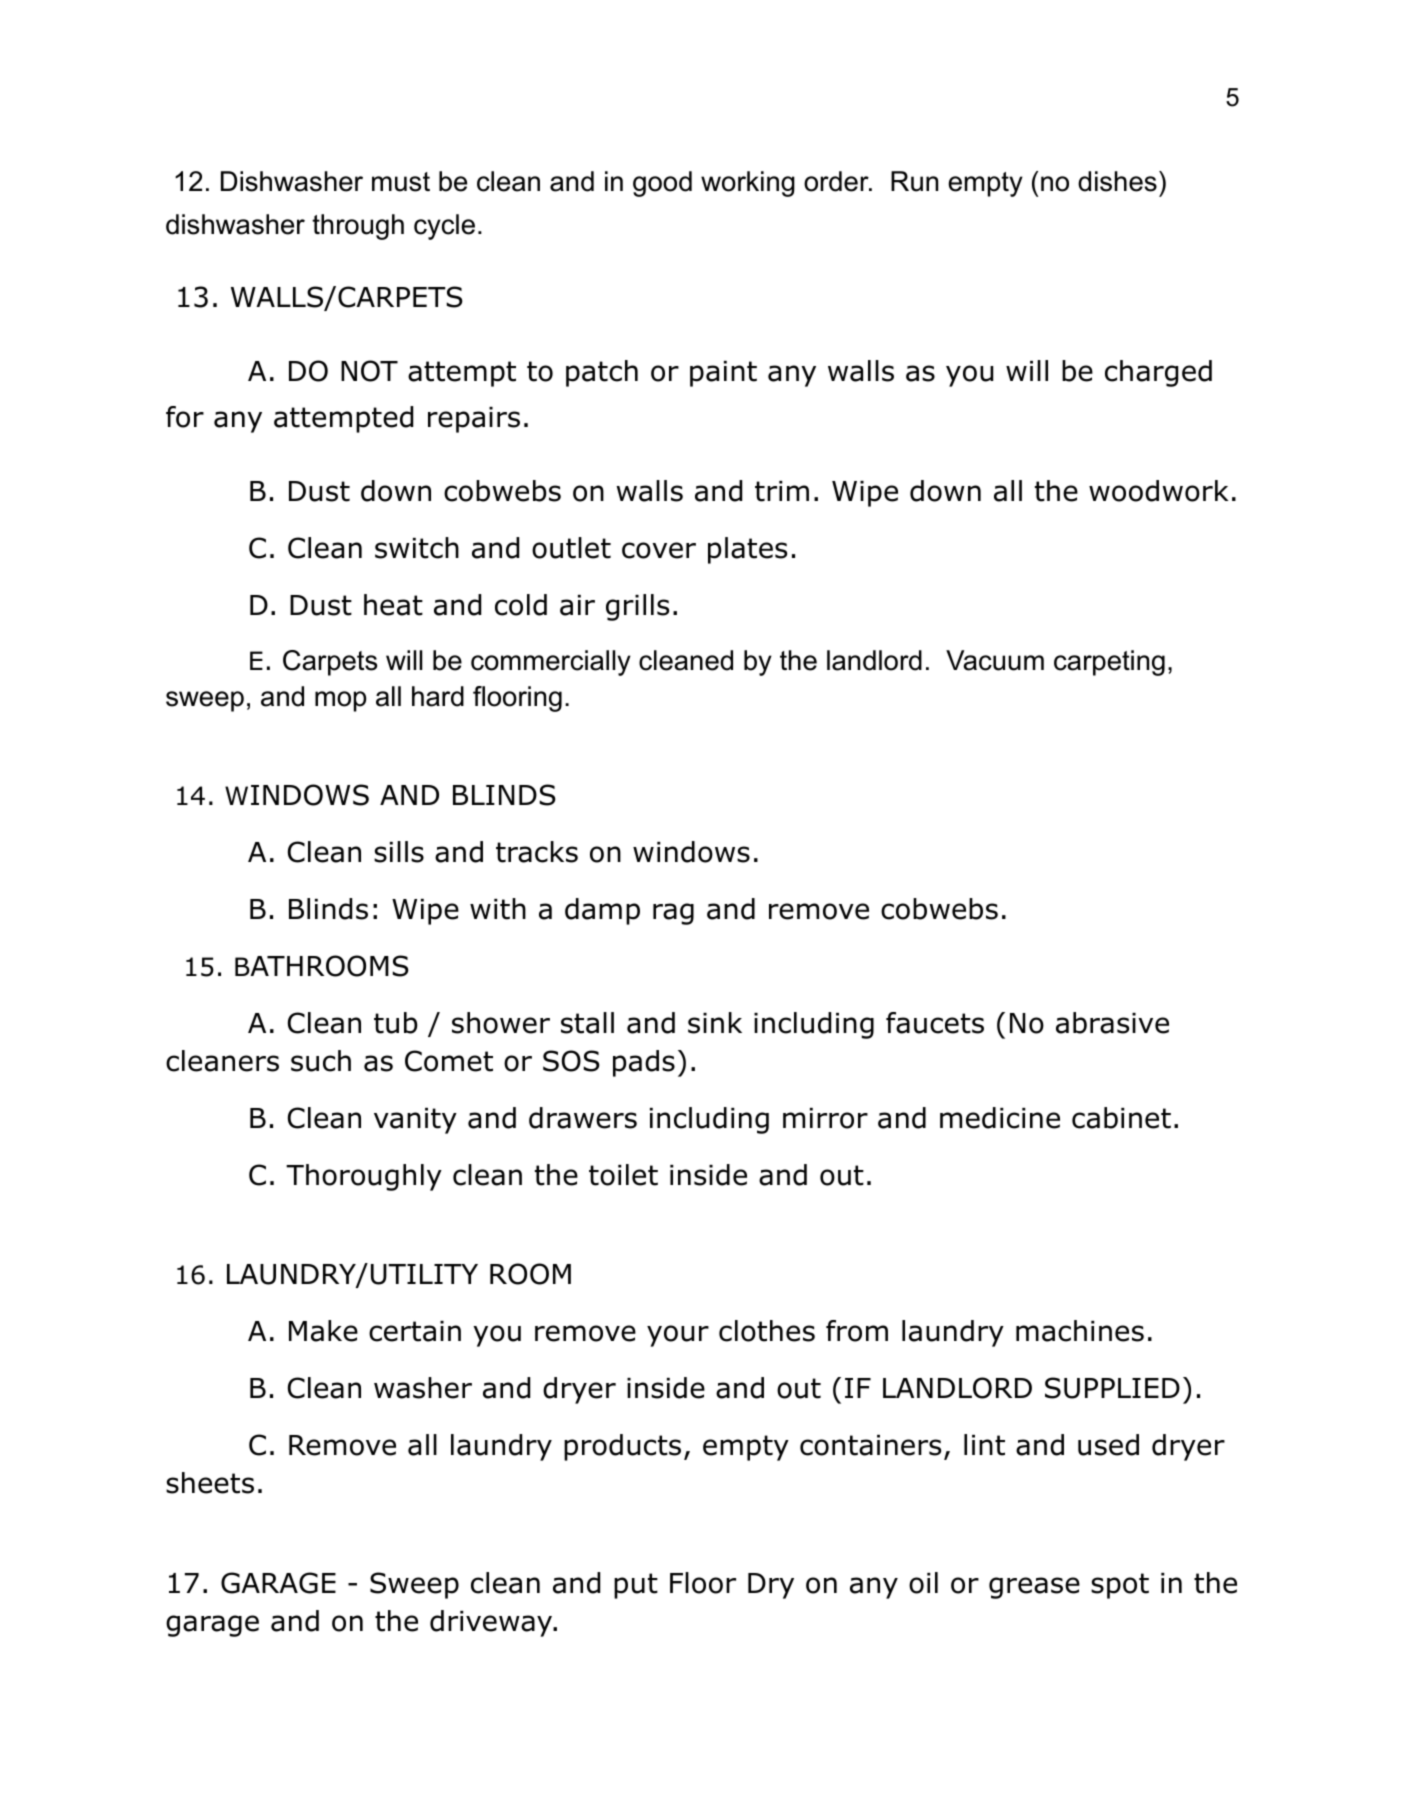  Describe the element at coordinates (393, 605) in the screenshot. I see `heat` at that location.
